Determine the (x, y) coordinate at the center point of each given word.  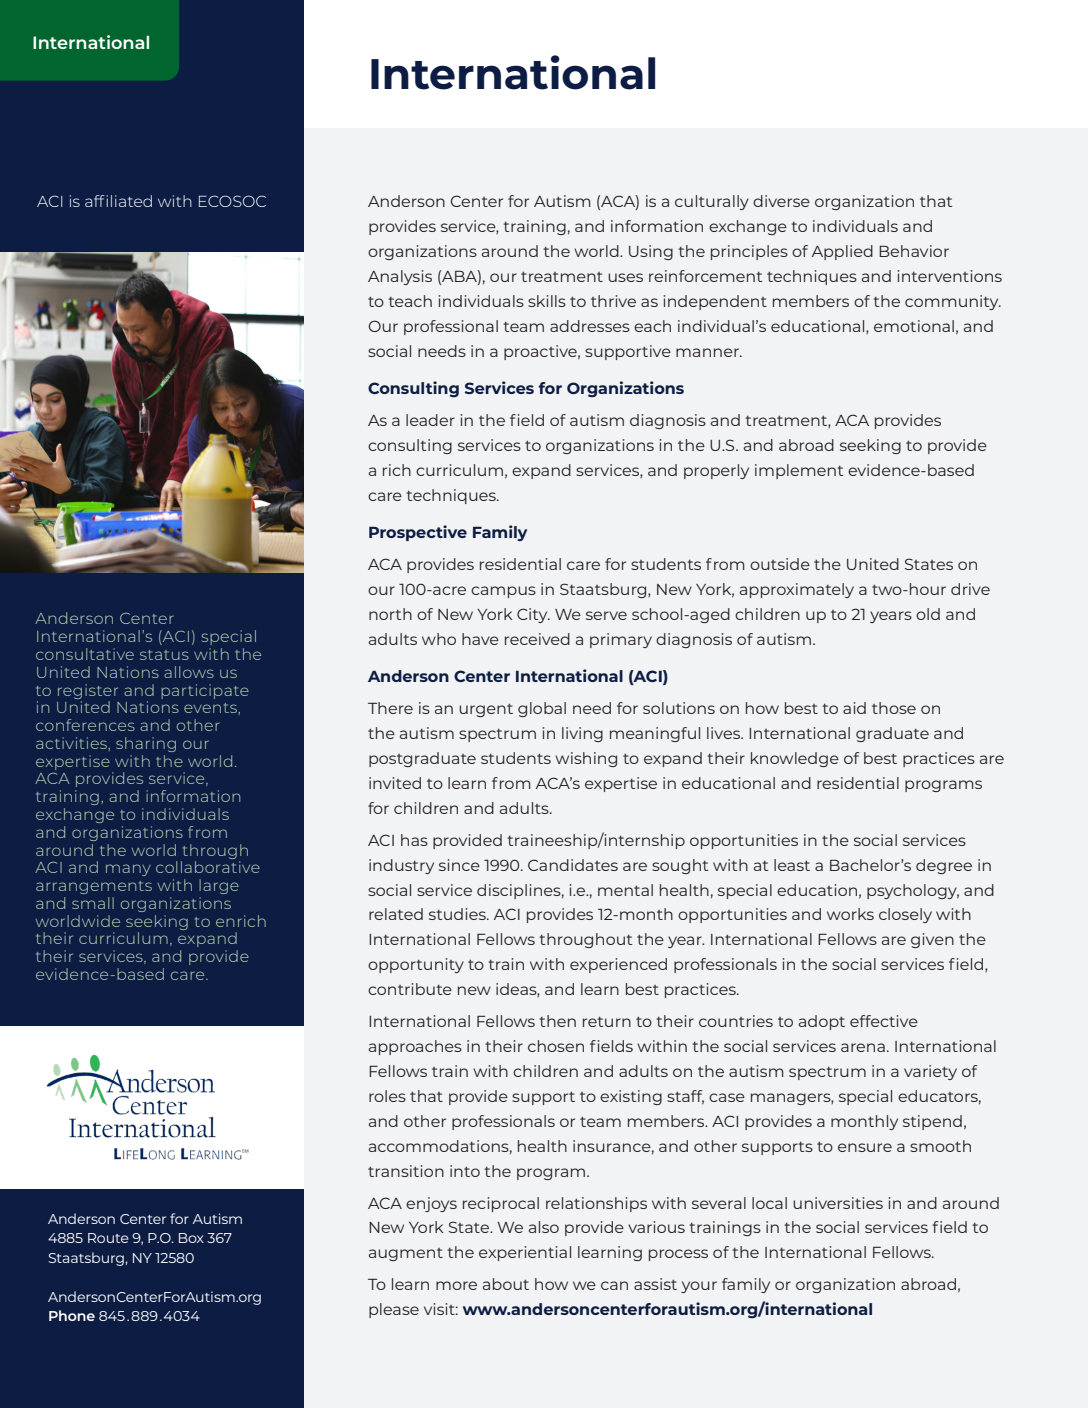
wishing (586, 759)
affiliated (118, 201)
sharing (146, 744)
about (506, 1284)
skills (547, 301)
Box (191, 1238)
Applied (842, 252)
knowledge (795, 759)
